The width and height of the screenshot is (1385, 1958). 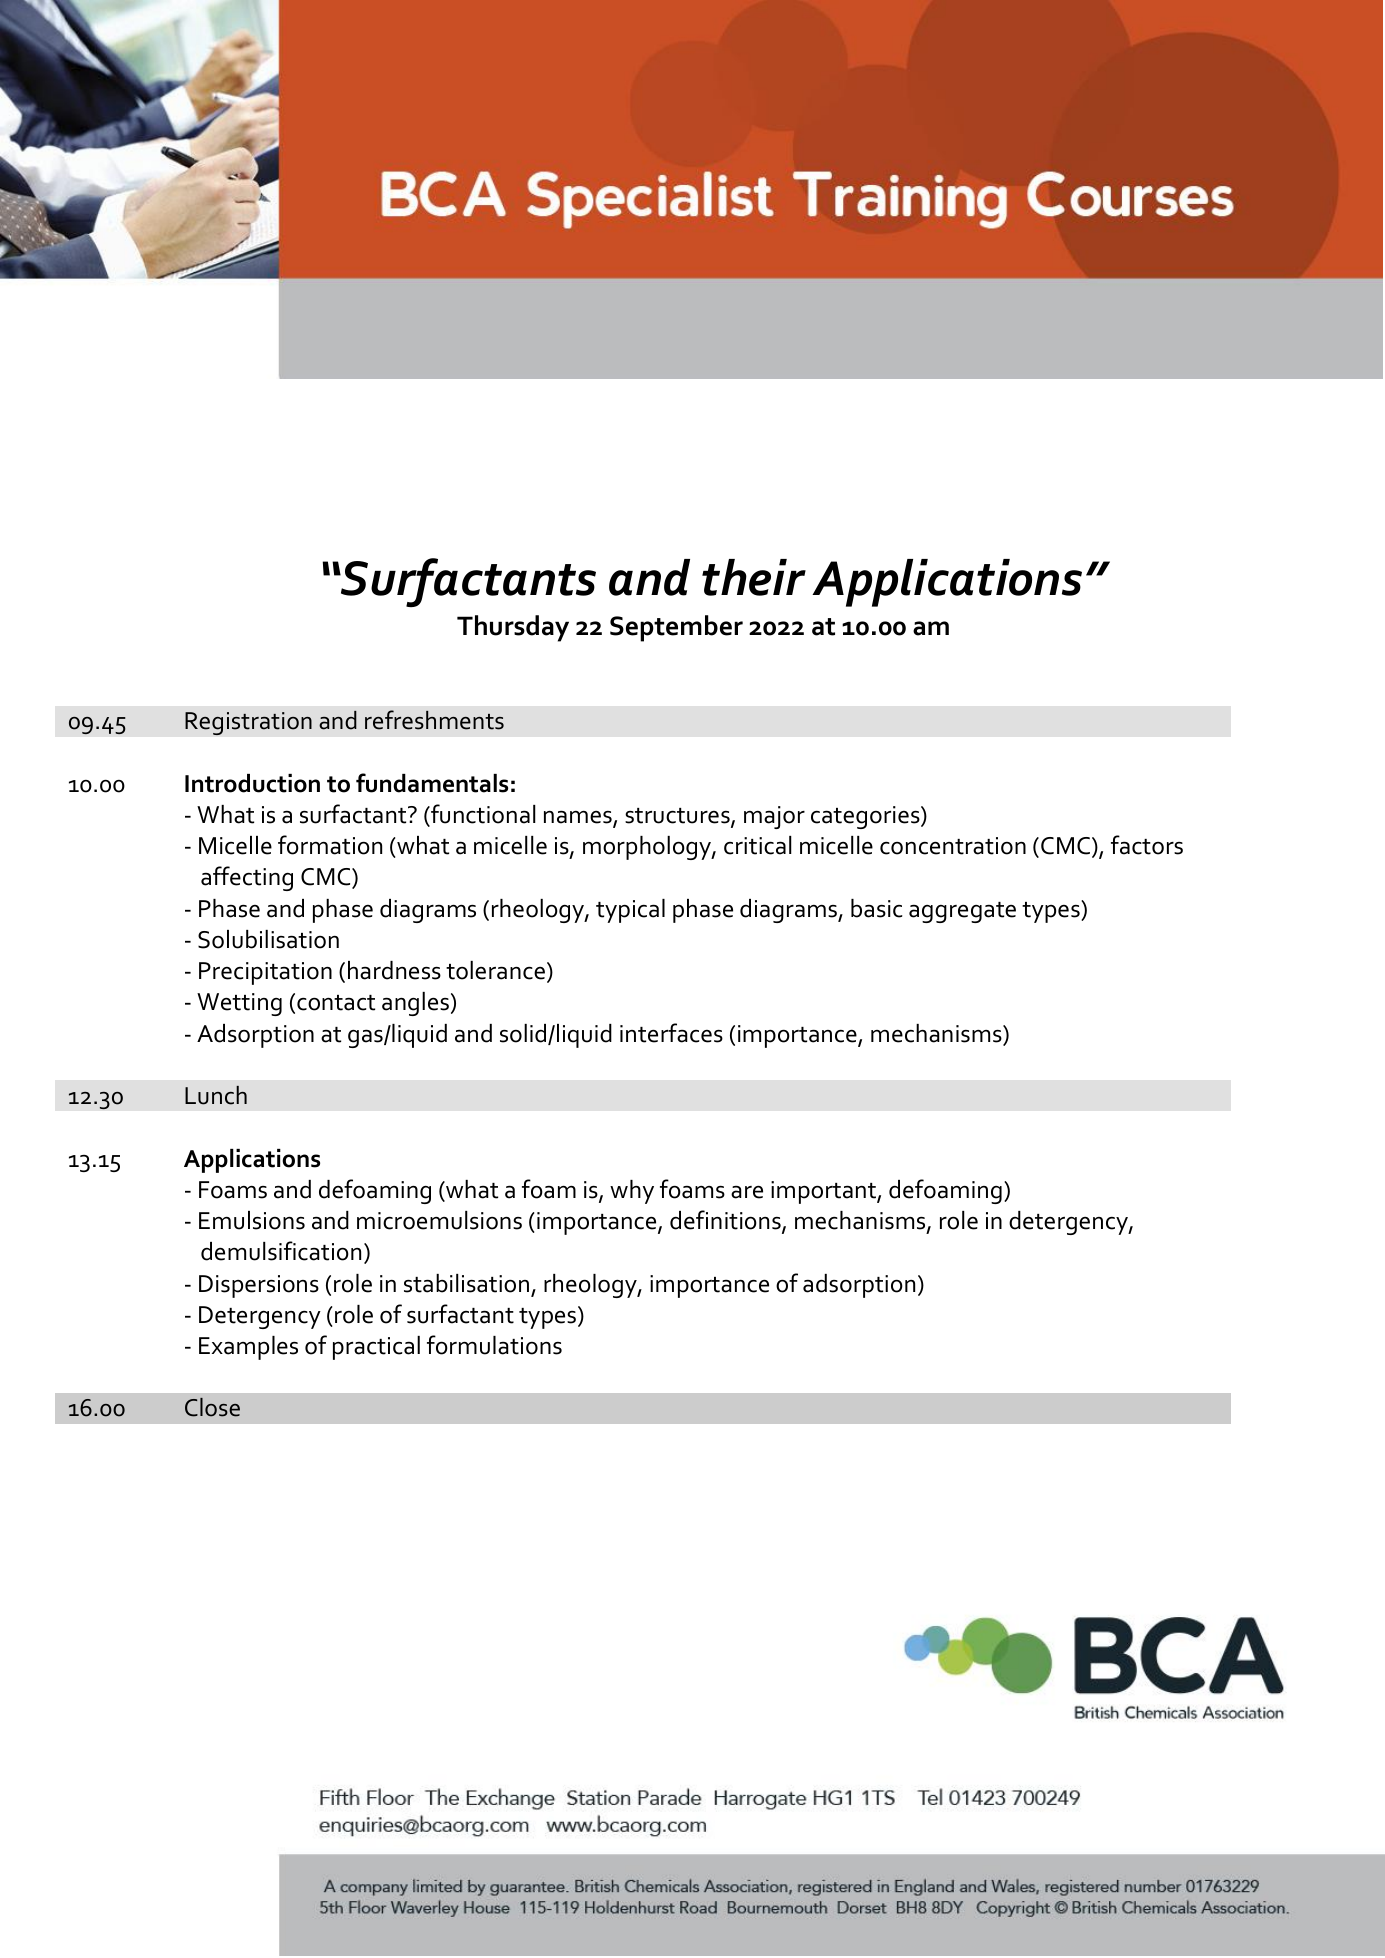 I want to click on their, so click(x=754, y=577).
